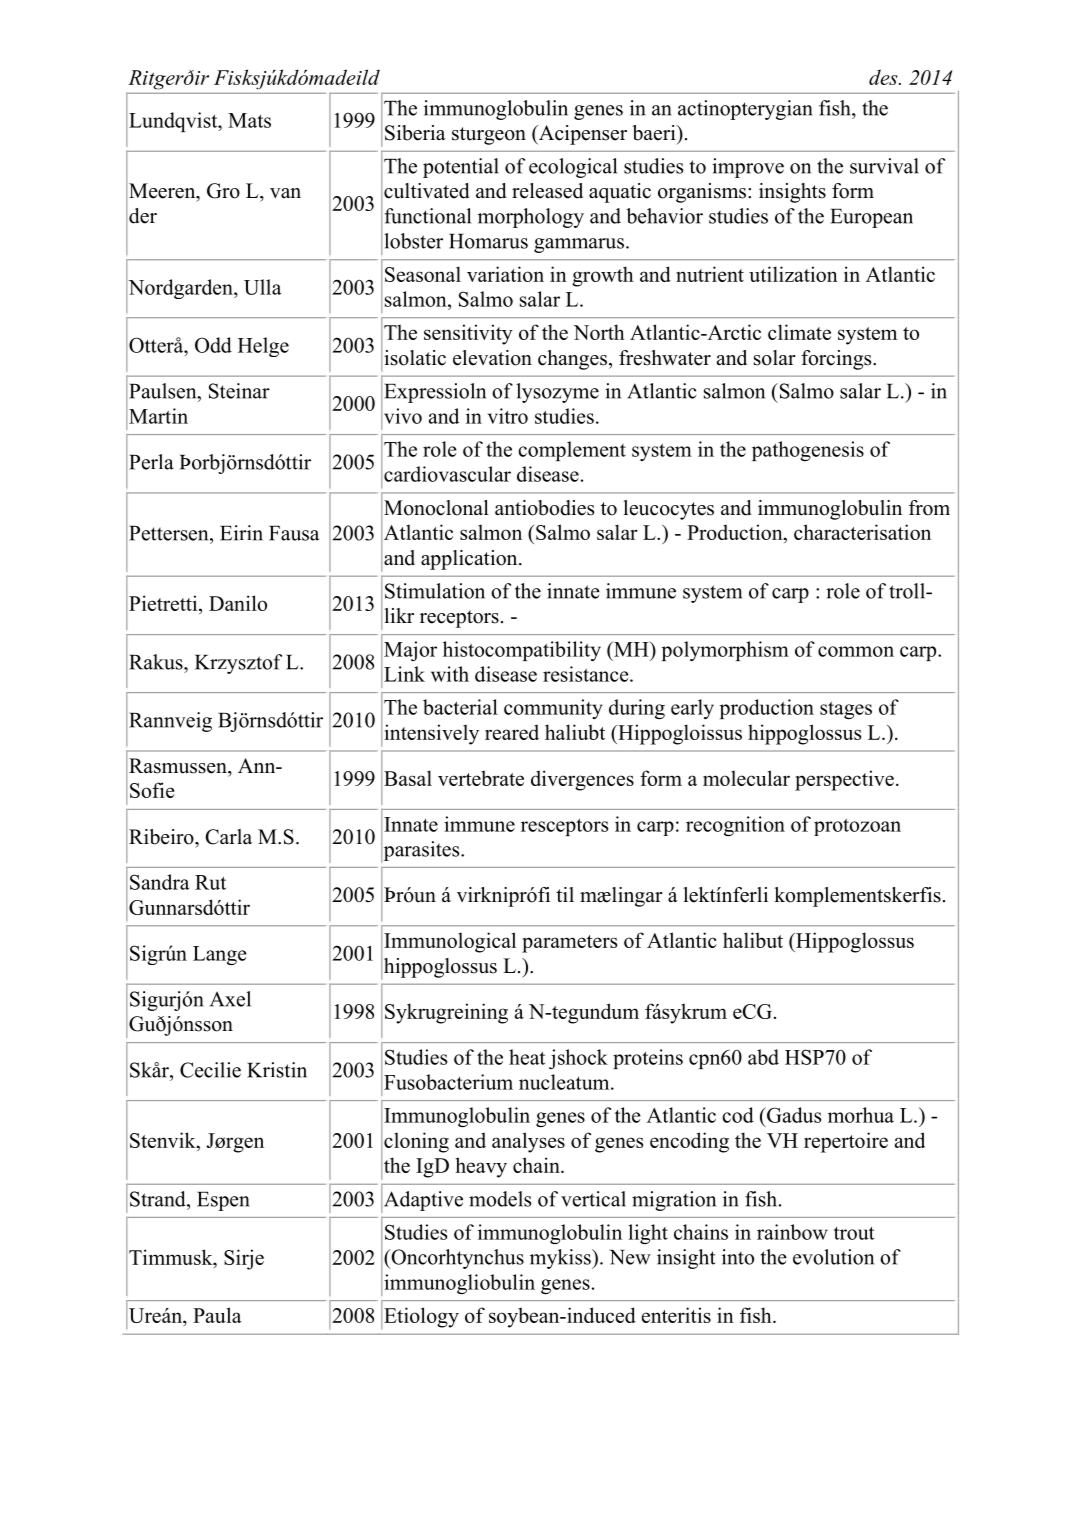 This document has height=1529, width=1081. I want to click on evolution, so click(833, 1257).
